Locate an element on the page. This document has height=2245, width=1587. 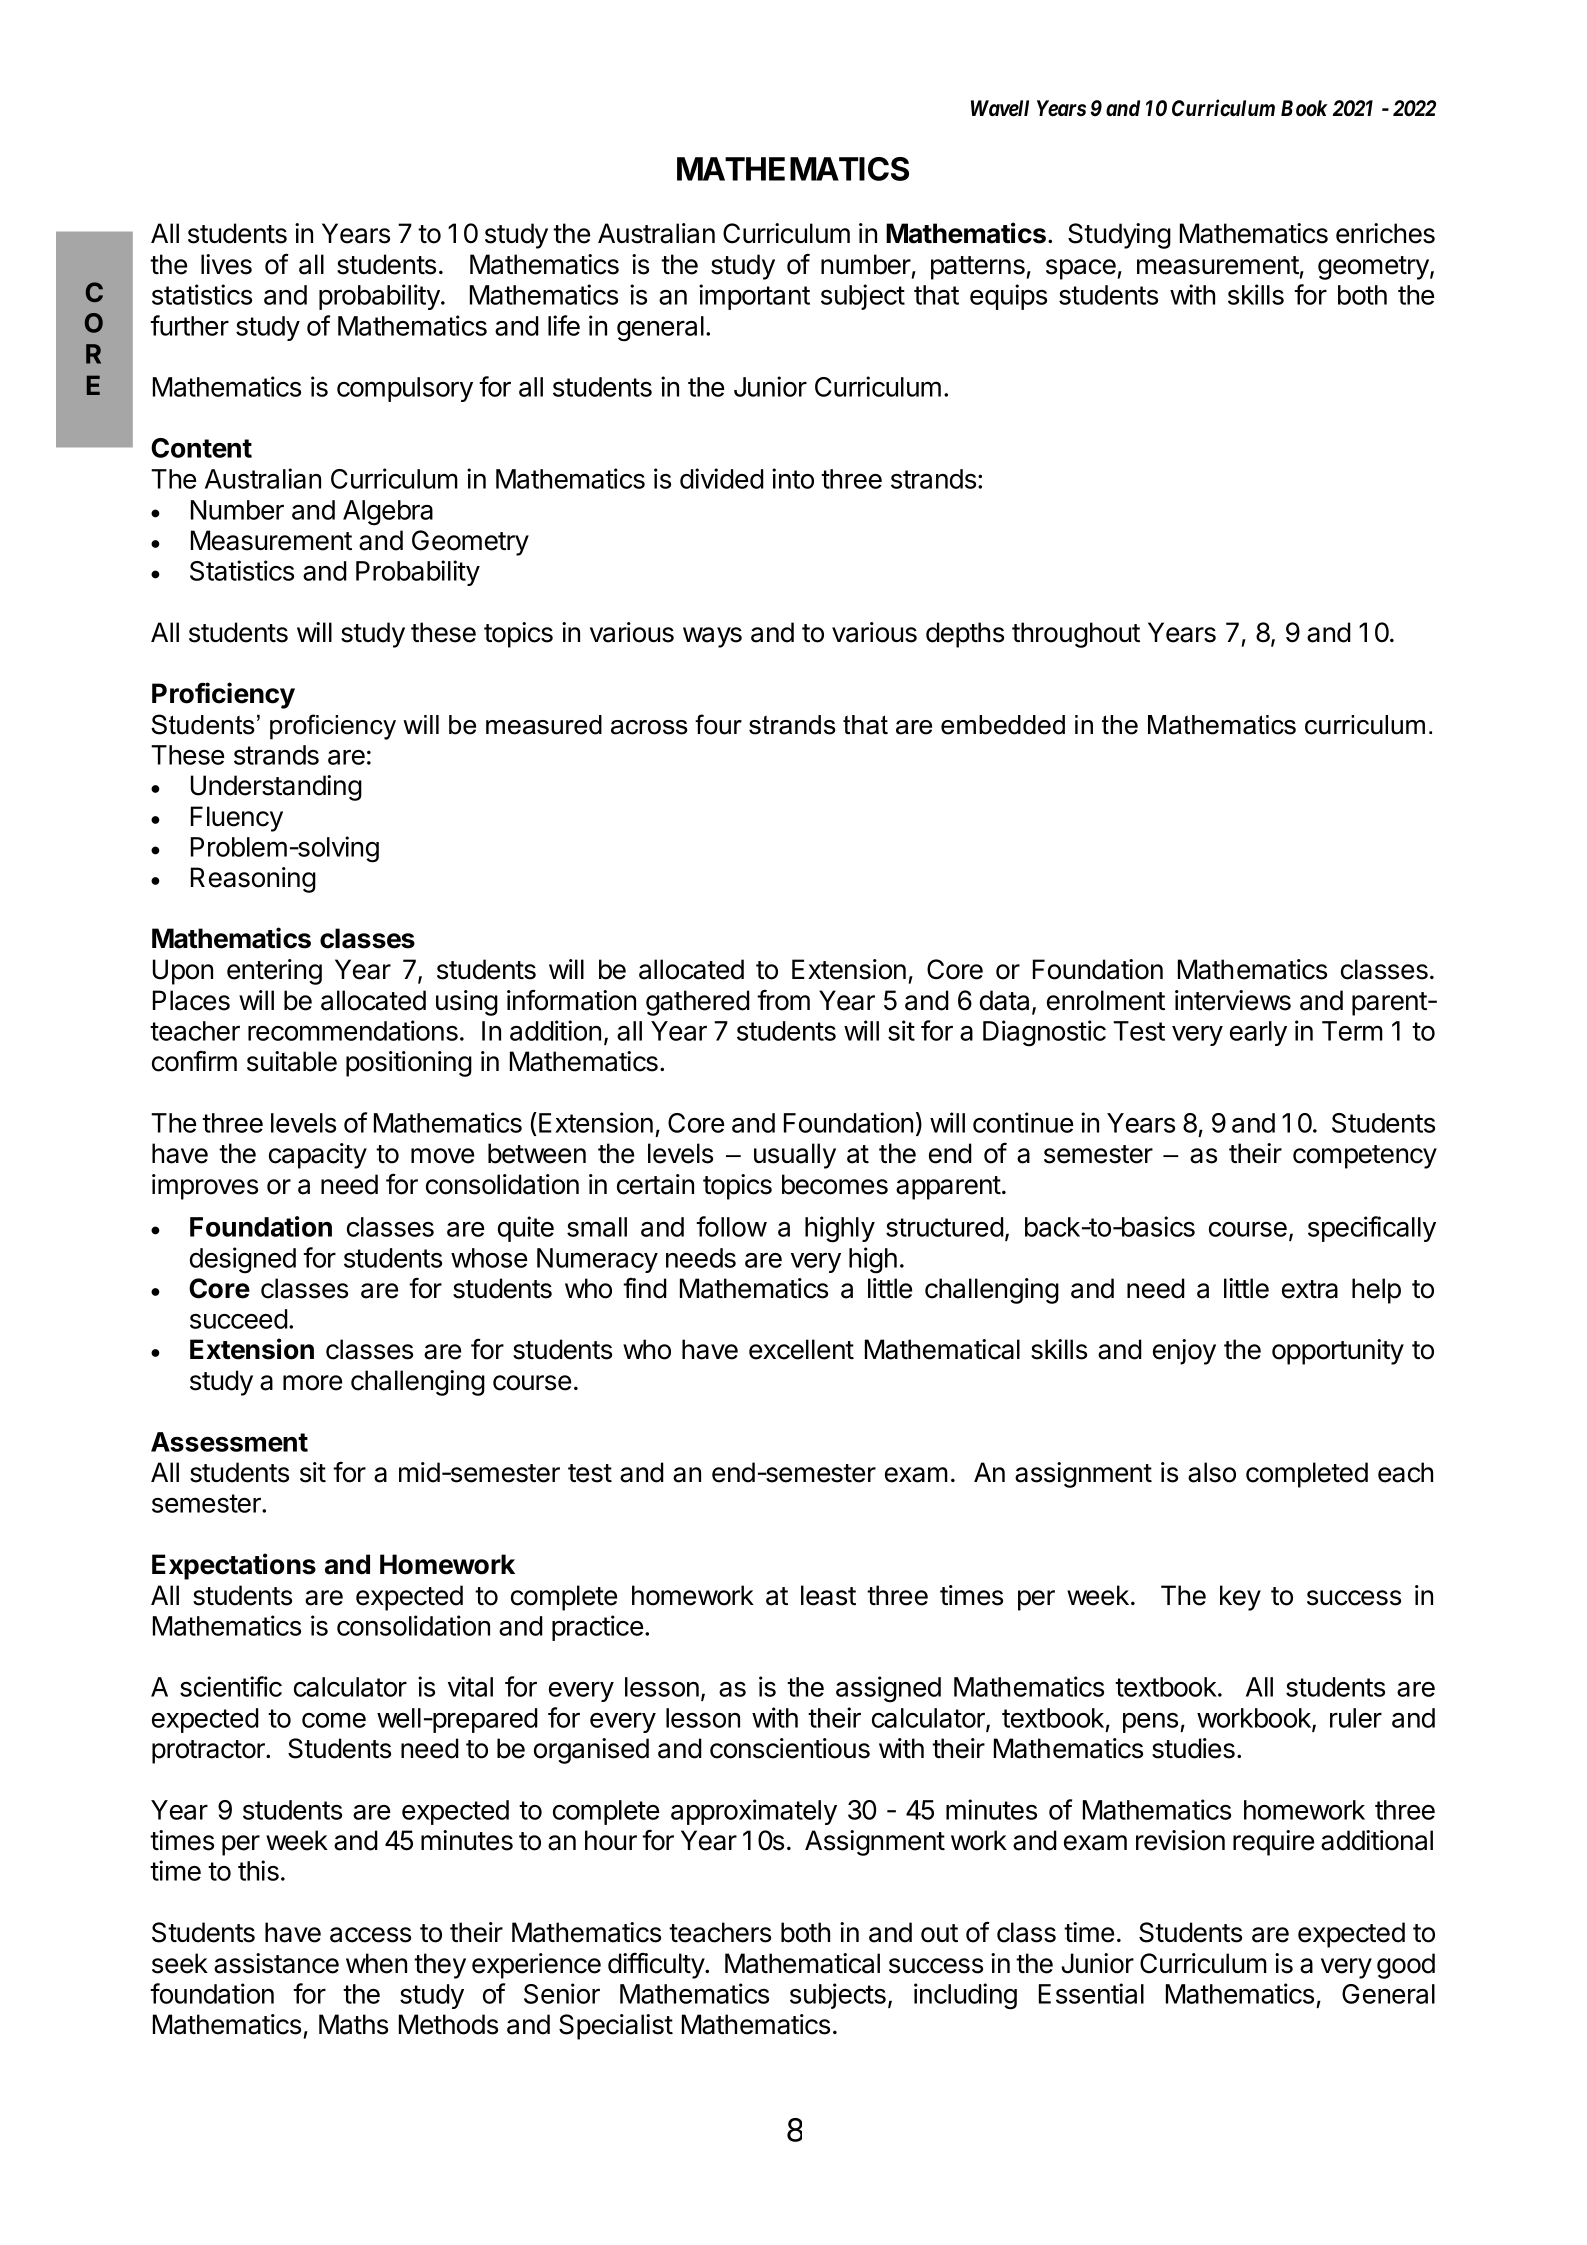
more is located at coordinates (312, 1383).
